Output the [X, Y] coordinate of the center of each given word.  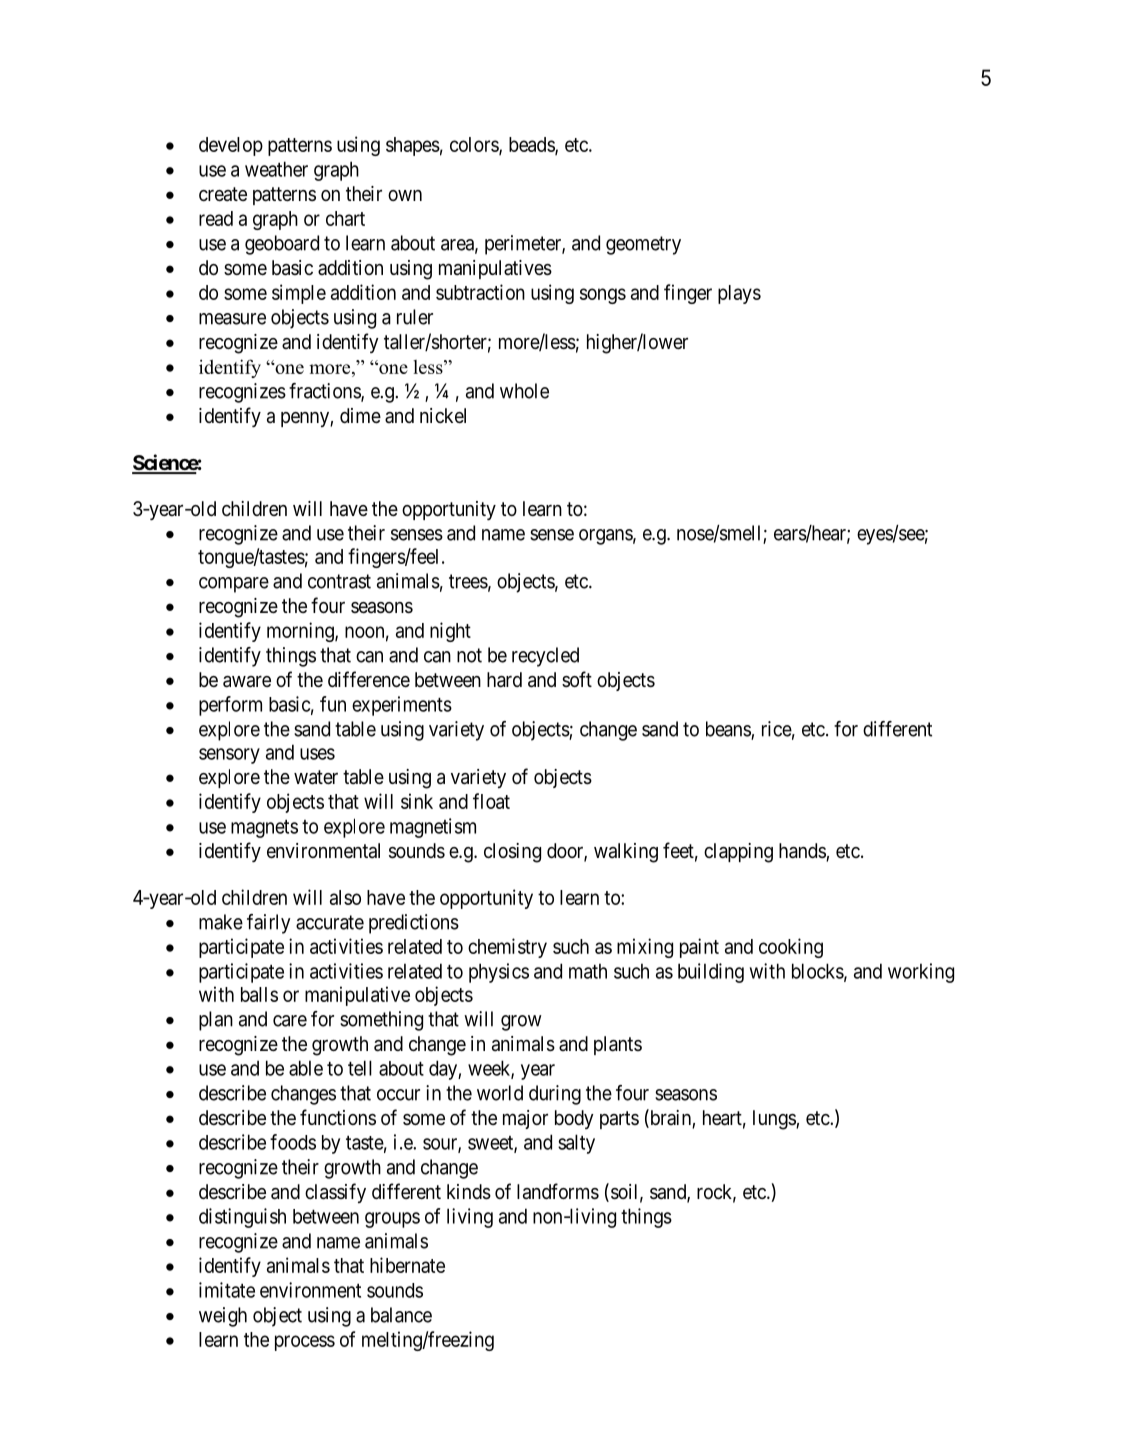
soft [577, 679]
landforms [558, 1191]
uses [317, 754]
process [305, 1343]
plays [739, 294]
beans [729, 730]
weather [276, 169]
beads [532, 145]
